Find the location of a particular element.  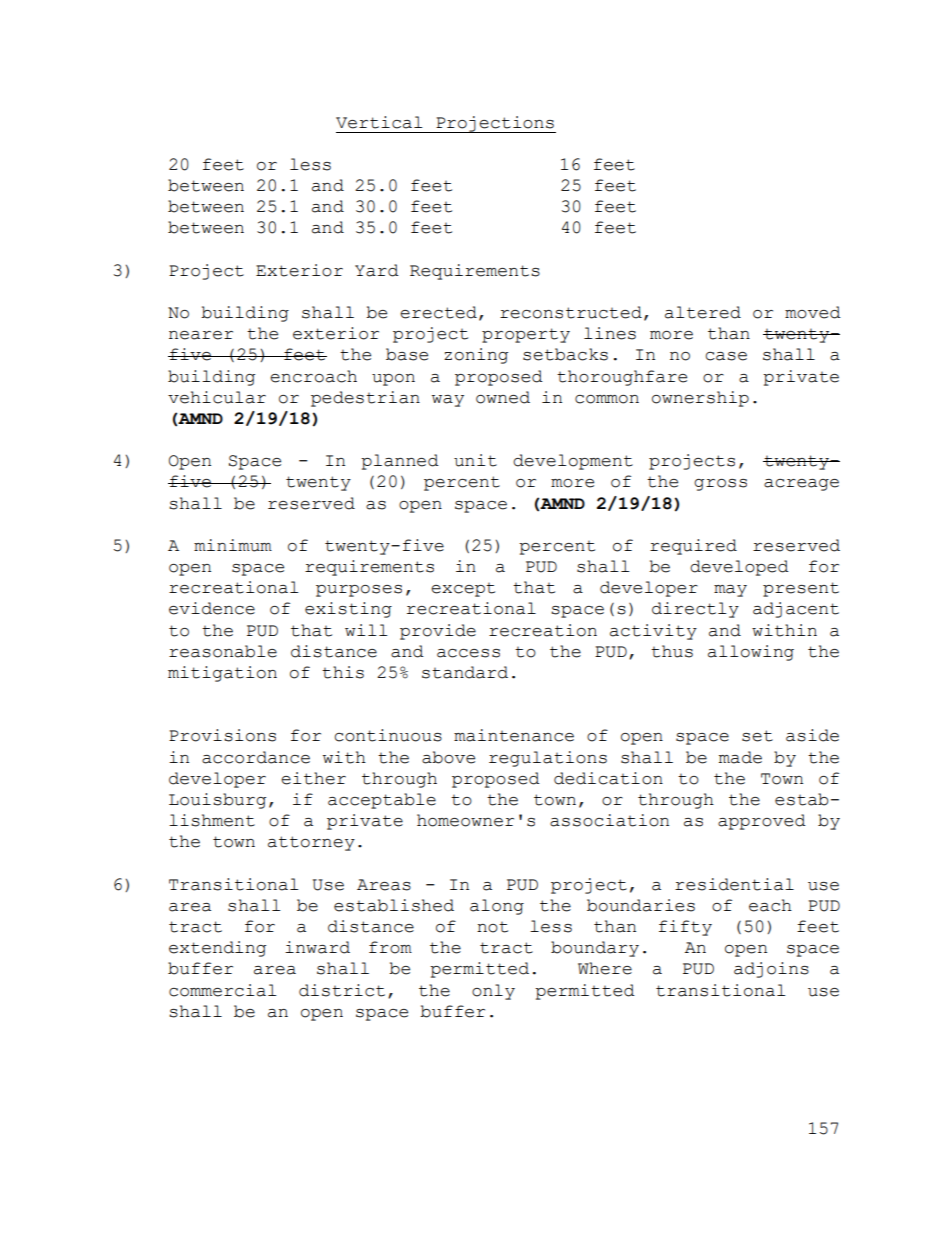

ownership is located at coordinates (700, 399).
